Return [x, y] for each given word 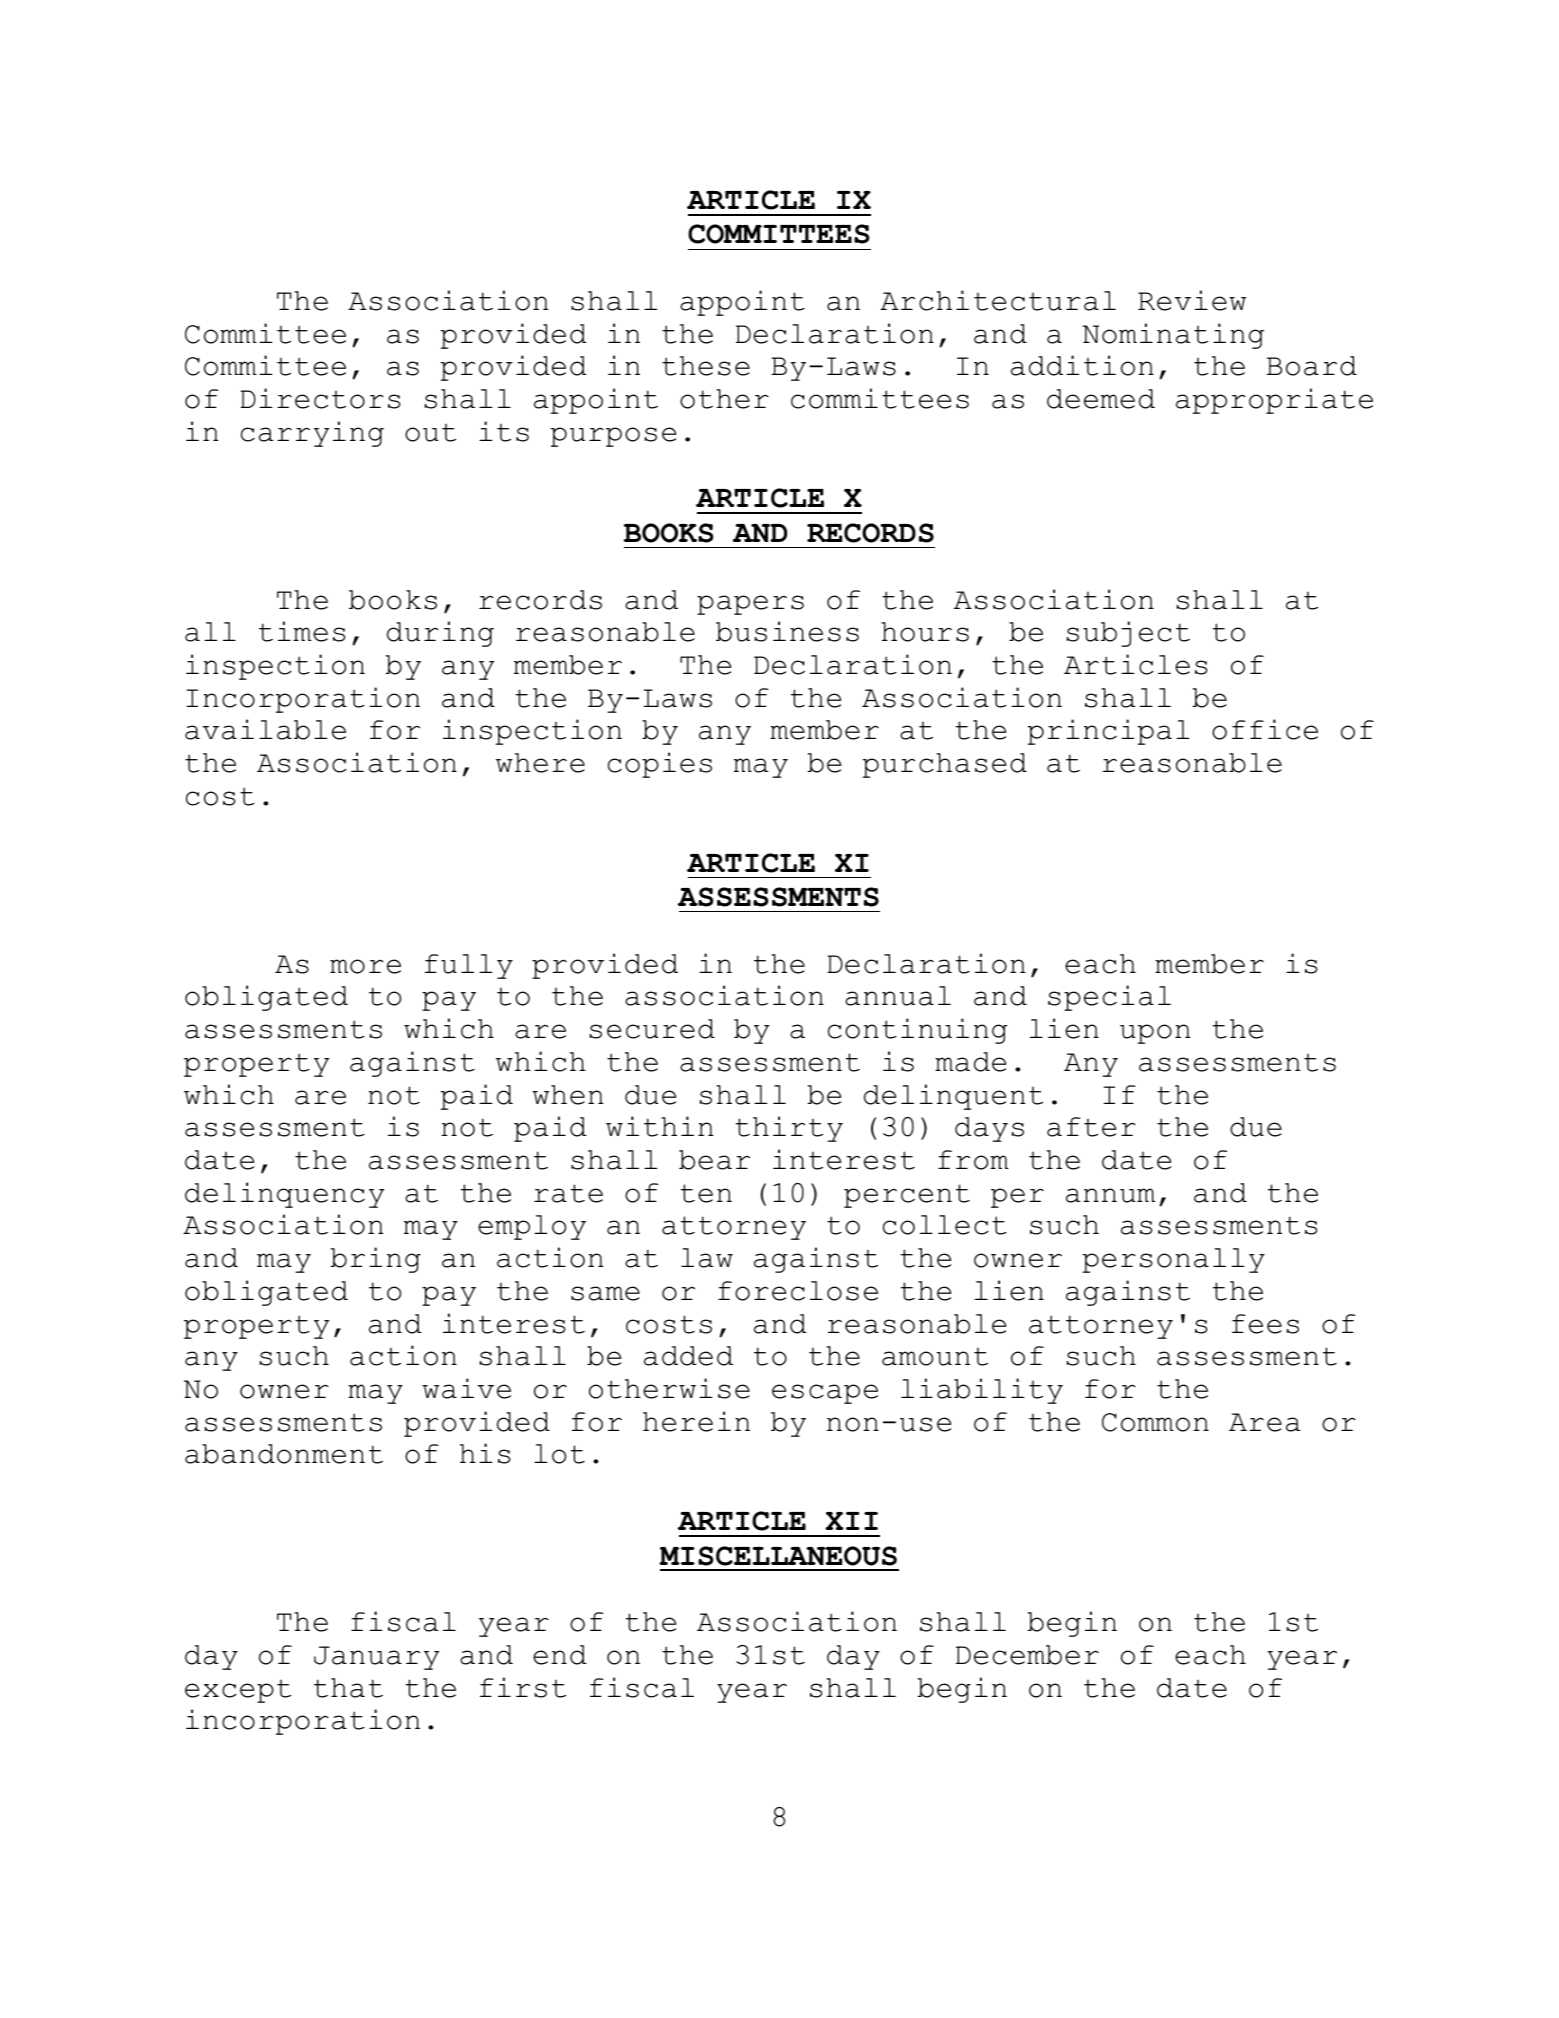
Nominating [1173, 336]
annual [898, 996]
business [787, 631]
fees [1265, 1324]
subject [1128, 634]
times [302, 631]
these [706, 366]
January [376, 1658]
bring [375, 1260]
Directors [320, 398]
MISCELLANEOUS [778, 1556]
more [365, 966]
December [1027, 1655]
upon [1155, 1034]
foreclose [798, 1291]
